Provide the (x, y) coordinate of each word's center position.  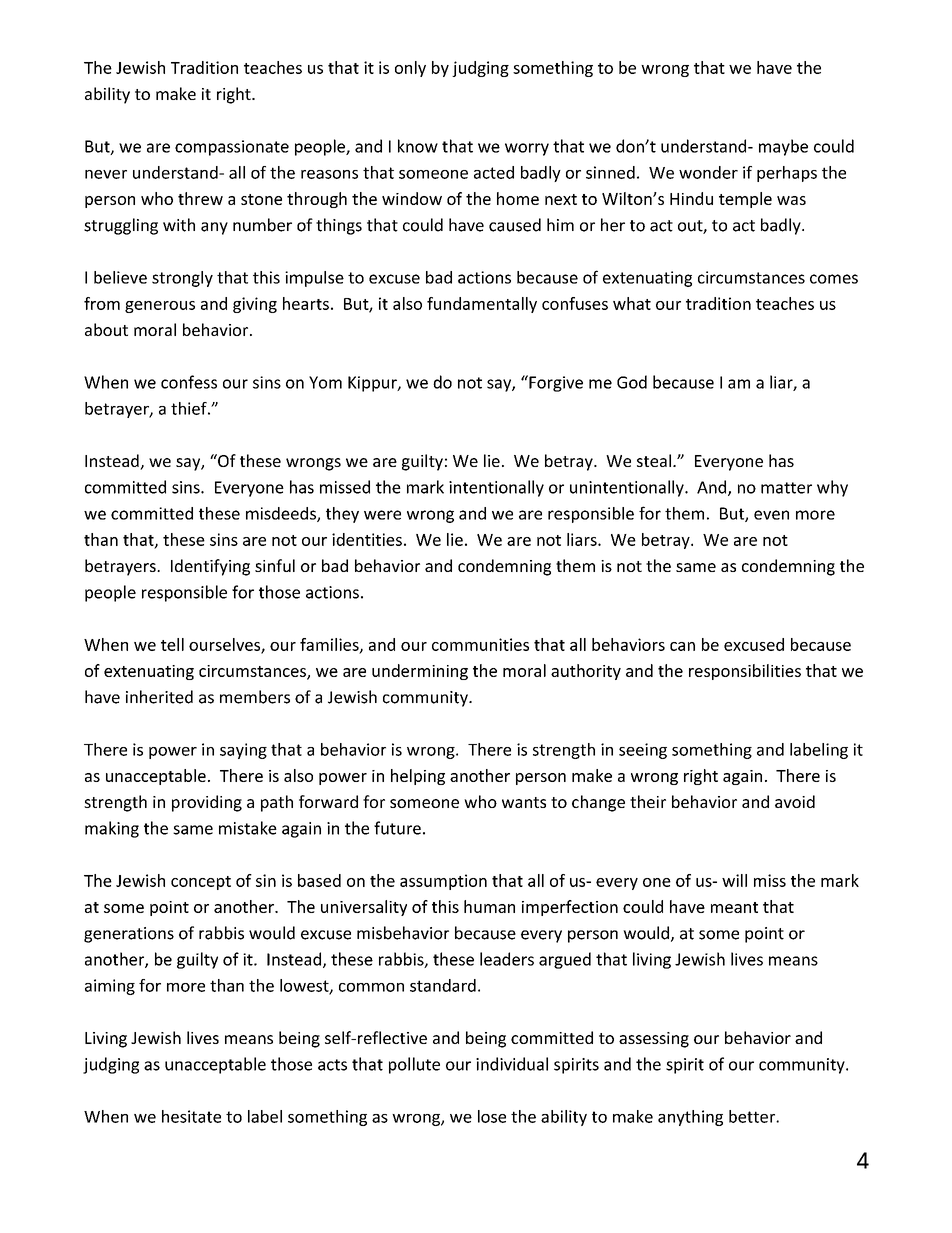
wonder (708, 172)
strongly (182, 279)
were (382, 515)
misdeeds (282, 514)
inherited (159, 697)
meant (734, 907)
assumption (443, 882)
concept (201, 883)
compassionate (232, 148)
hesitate (191, 1116)
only (410, 69)
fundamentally (482, 305)
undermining (420, 672)
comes (834, 279)
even (771, 515)
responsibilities (745, 672)
